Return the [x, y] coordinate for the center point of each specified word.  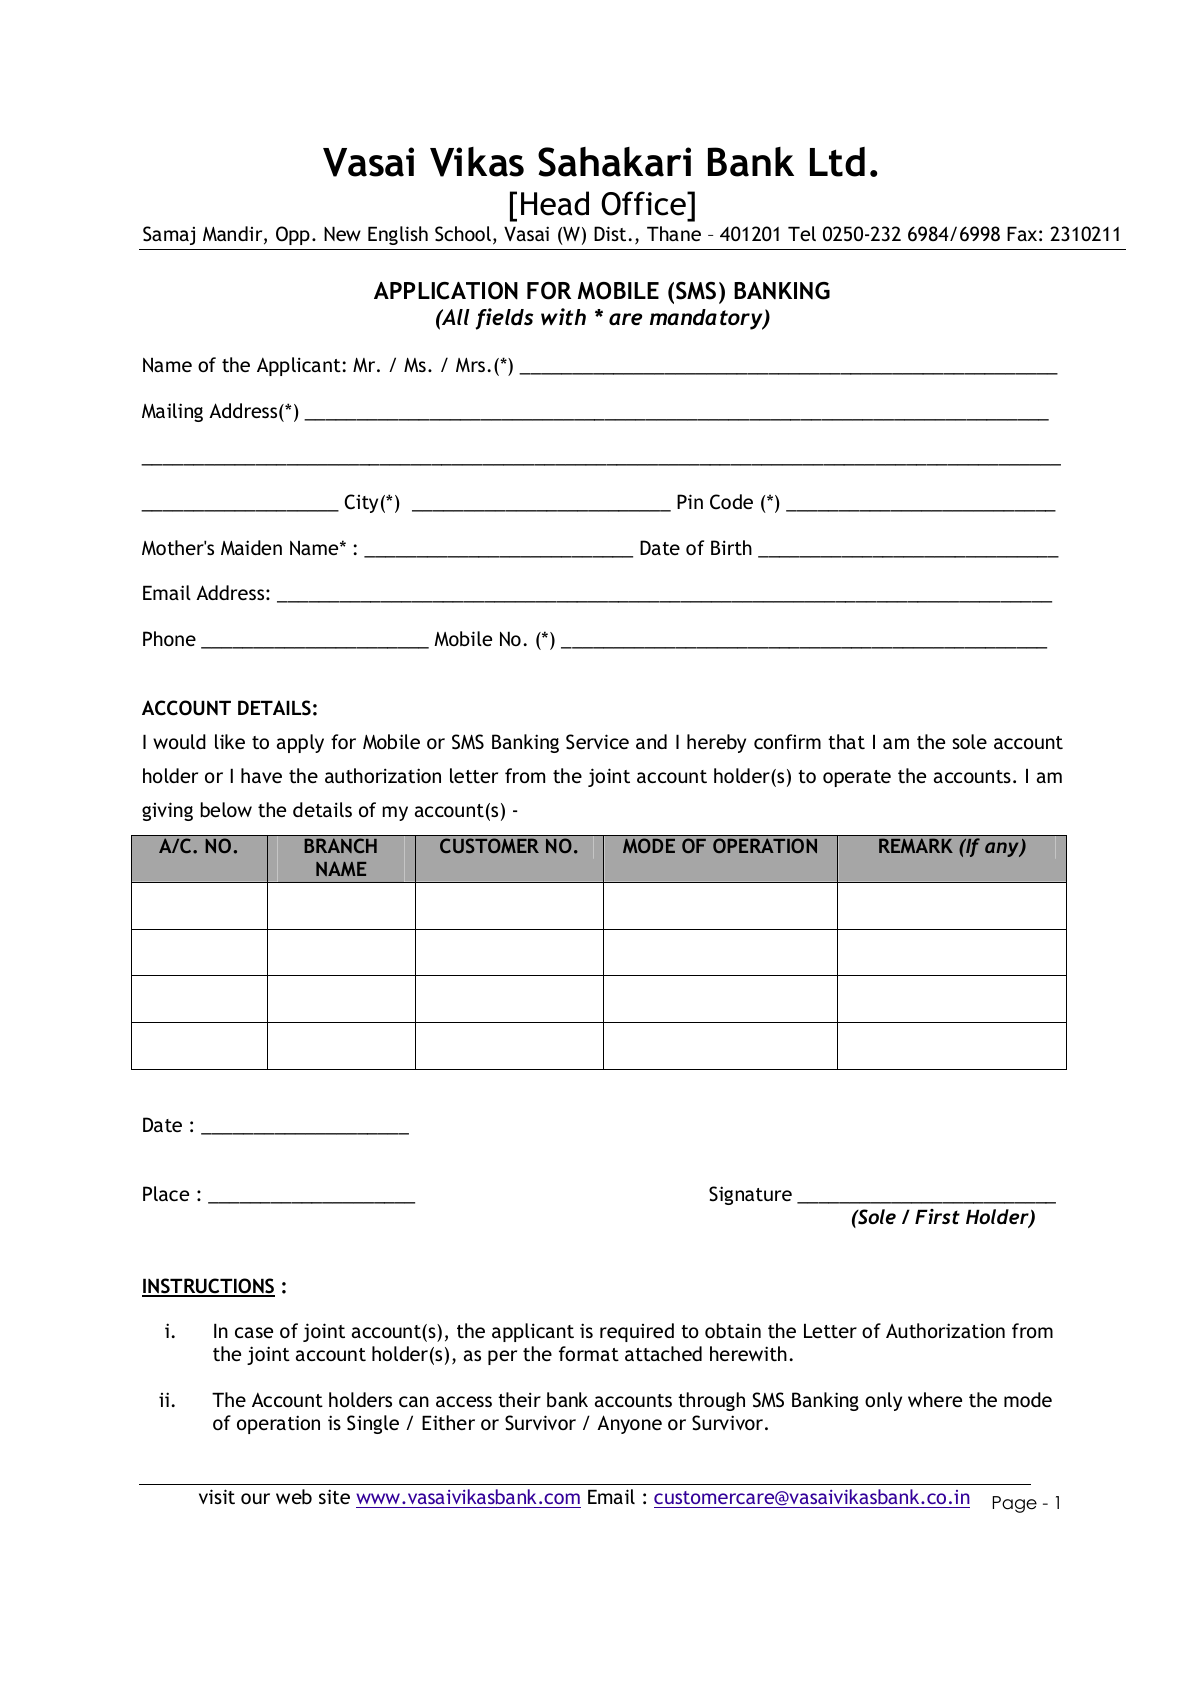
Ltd [837, 162]
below [226, 809]
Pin [690, 501]
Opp [293, 235]
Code [731, 502]
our [255, 1498]
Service [597, 742]
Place [166, 1193]
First [937, 1216]
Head [555, 203]
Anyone [629, 1424]
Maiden [251, 547]
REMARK [916, 845]
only [883, 1401]
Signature [750, 1195]
